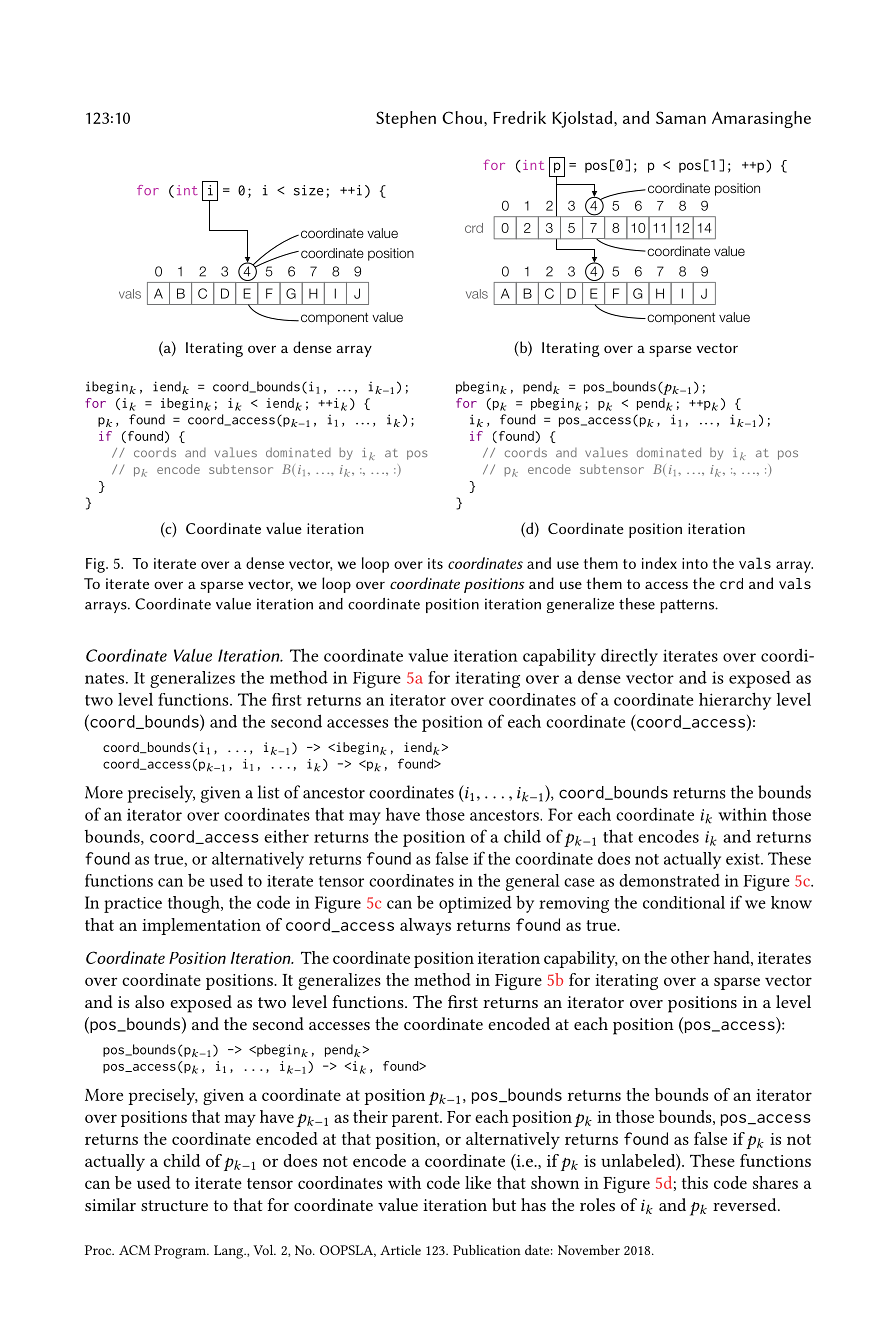 The width and height of the screenshot is (896, 1328). Describe the element at coordinates (268, 792) in the screenshot. I see `list` at that location.
